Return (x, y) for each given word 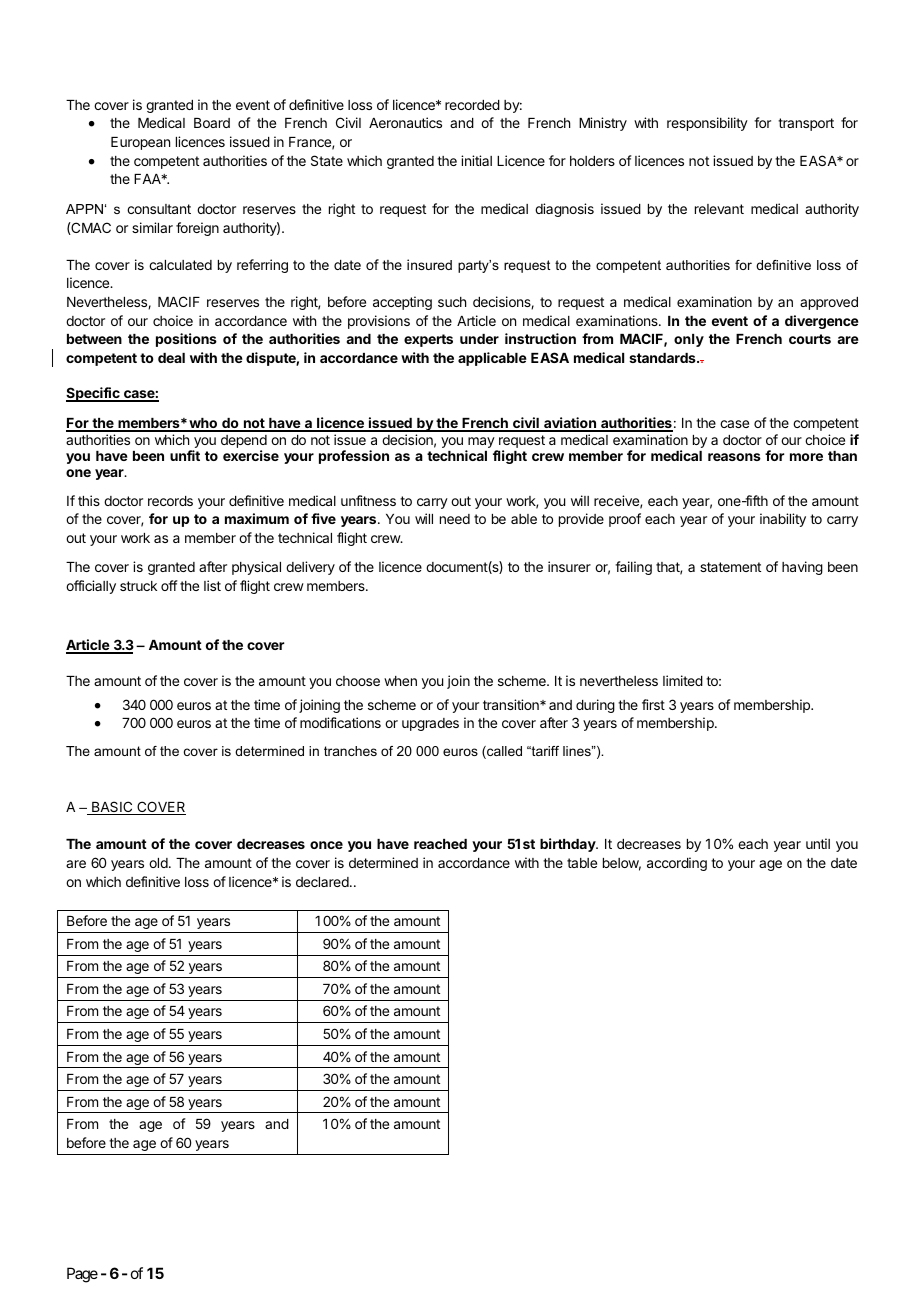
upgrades (430, 724)
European (140, 143)
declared (322, 882)
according (677, 864)
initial (476, 160)
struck (138, 586)
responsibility (707, 124)
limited (683, 680)
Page (82, 1275)
